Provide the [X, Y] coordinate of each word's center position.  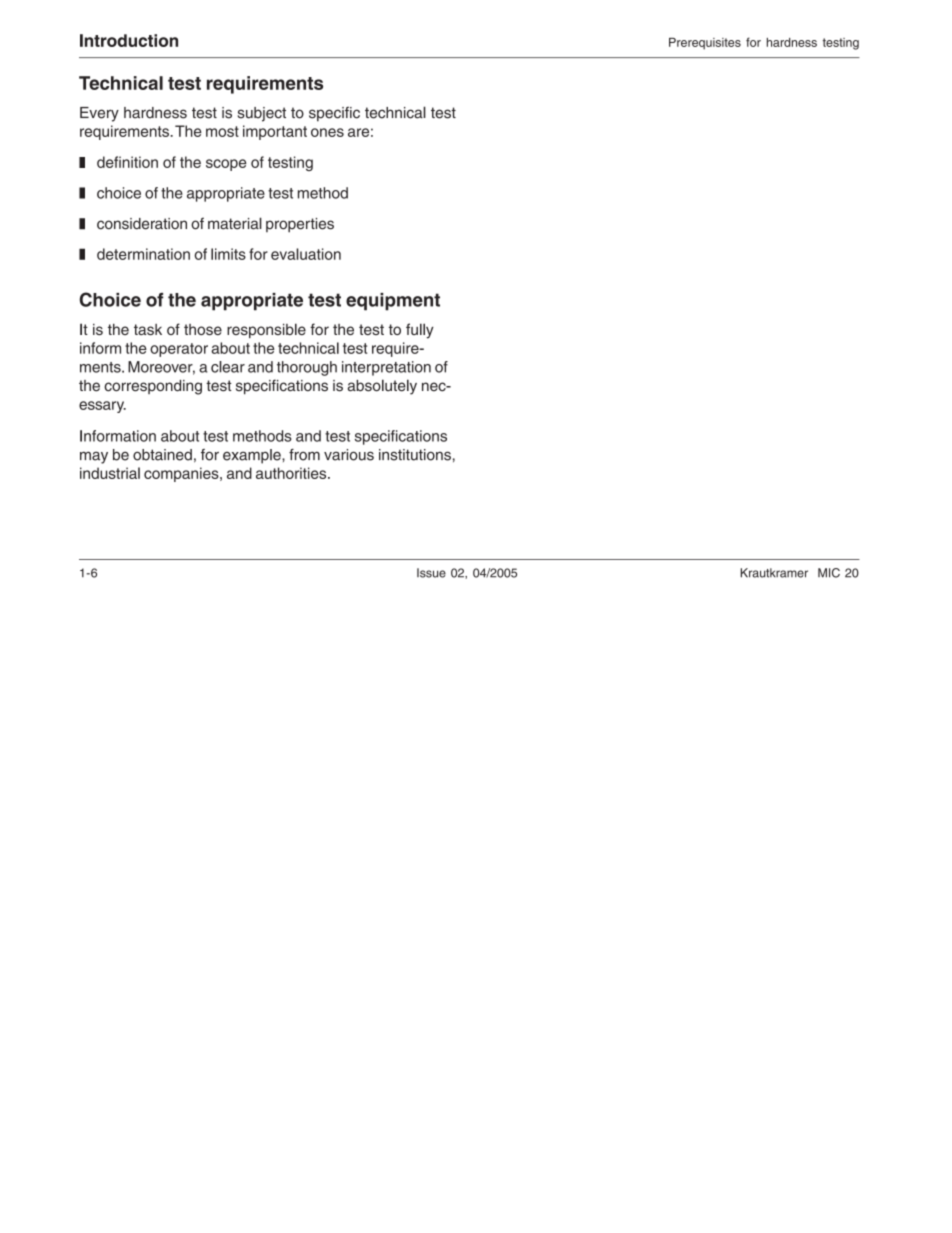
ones [327, 132]
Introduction [129, 40]
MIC [829, 573]
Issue [431, 573]
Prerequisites [705, 44]
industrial [110, 473]
